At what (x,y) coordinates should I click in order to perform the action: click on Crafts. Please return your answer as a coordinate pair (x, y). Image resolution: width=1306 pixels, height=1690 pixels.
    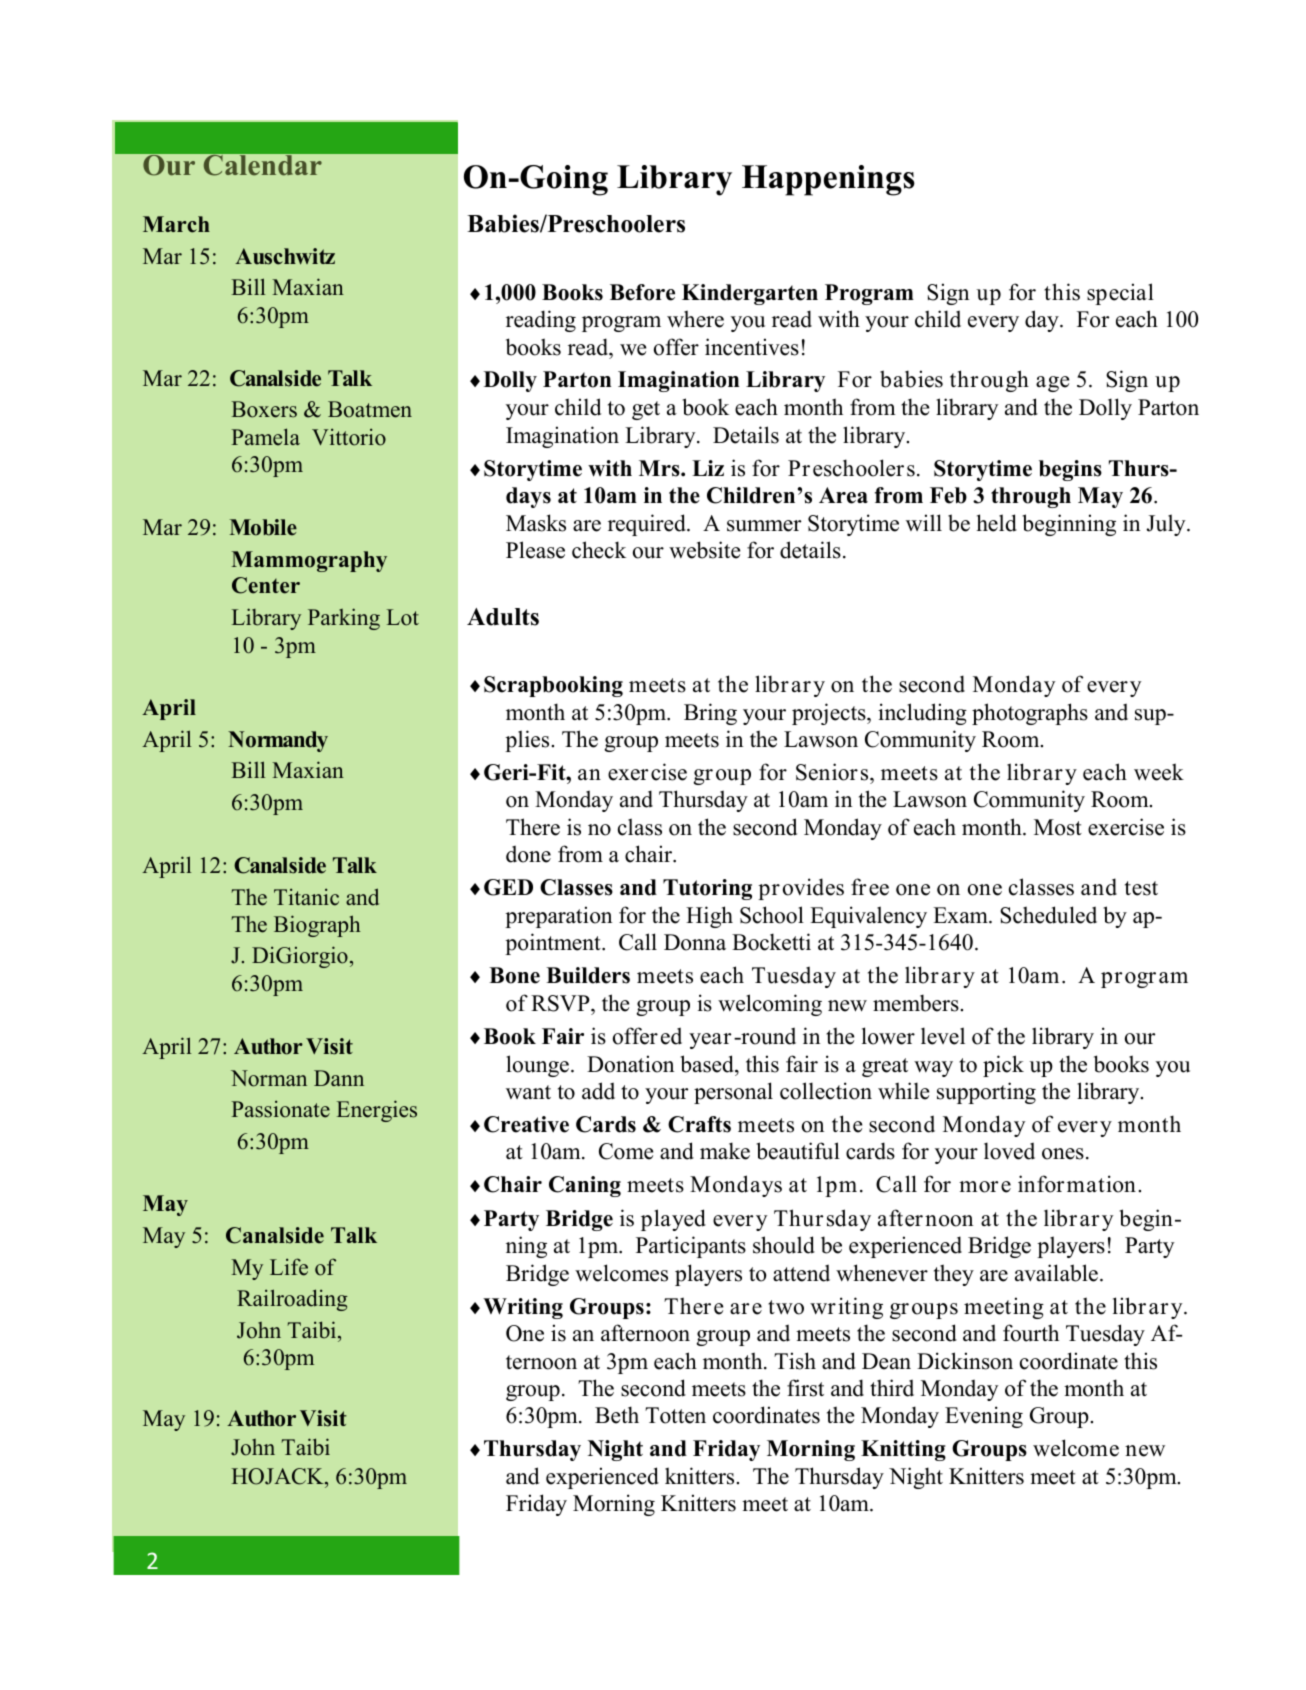
    Looking at the image, I should click on (699, 1124).
